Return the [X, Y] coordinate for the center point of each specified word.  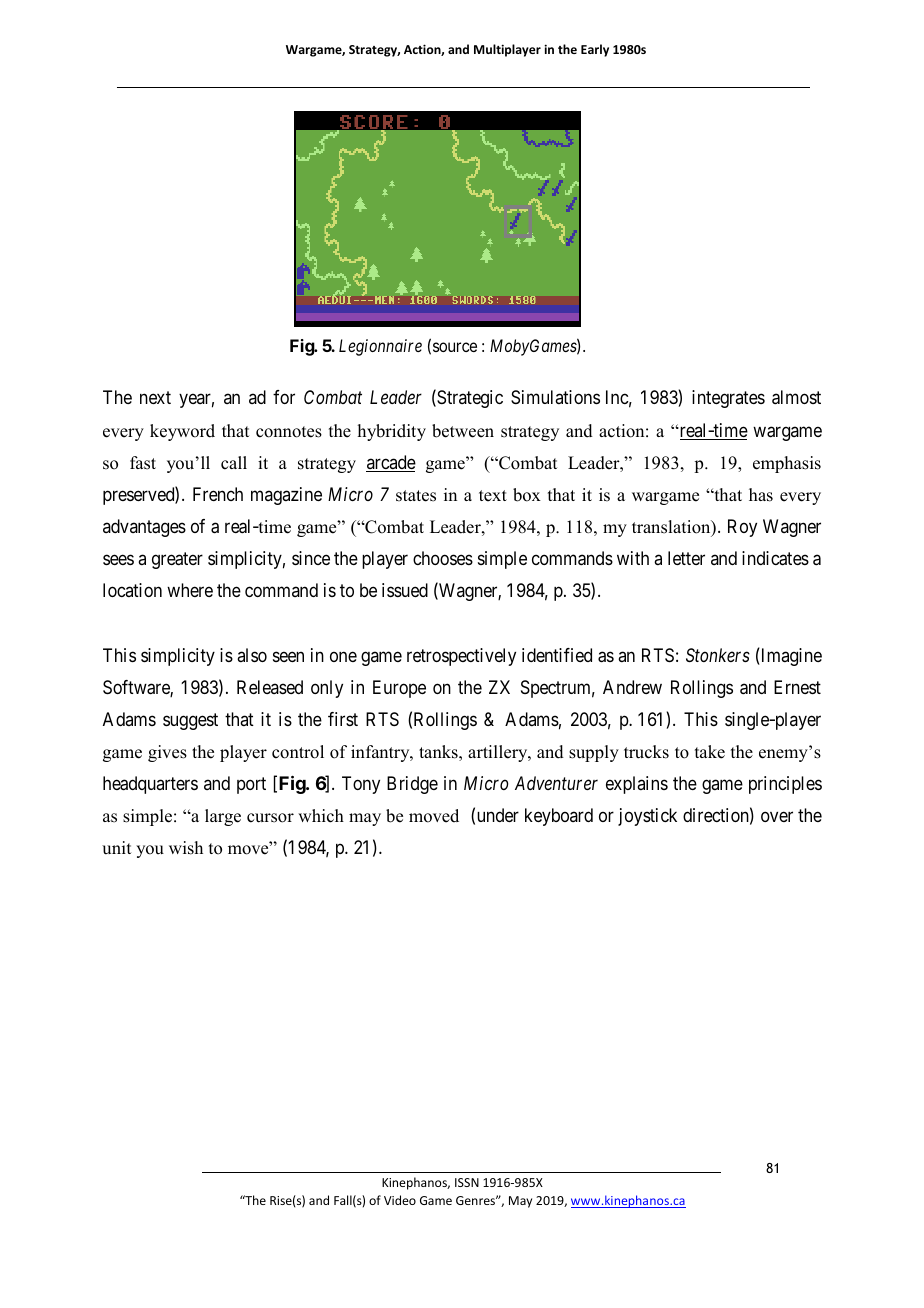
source [455, 347]
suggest [190, 721]
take [710, 752]
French [218, 494]
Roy [742, 528]
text [493, 496]
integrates [728, 399]
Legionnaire [380, 347]
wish [186, 848]
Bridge [412, 785]
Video [400, 1200]
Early [595, 50]
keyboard [559, 817]
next [155, 398]
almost [796, 397]
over [777, 817]
